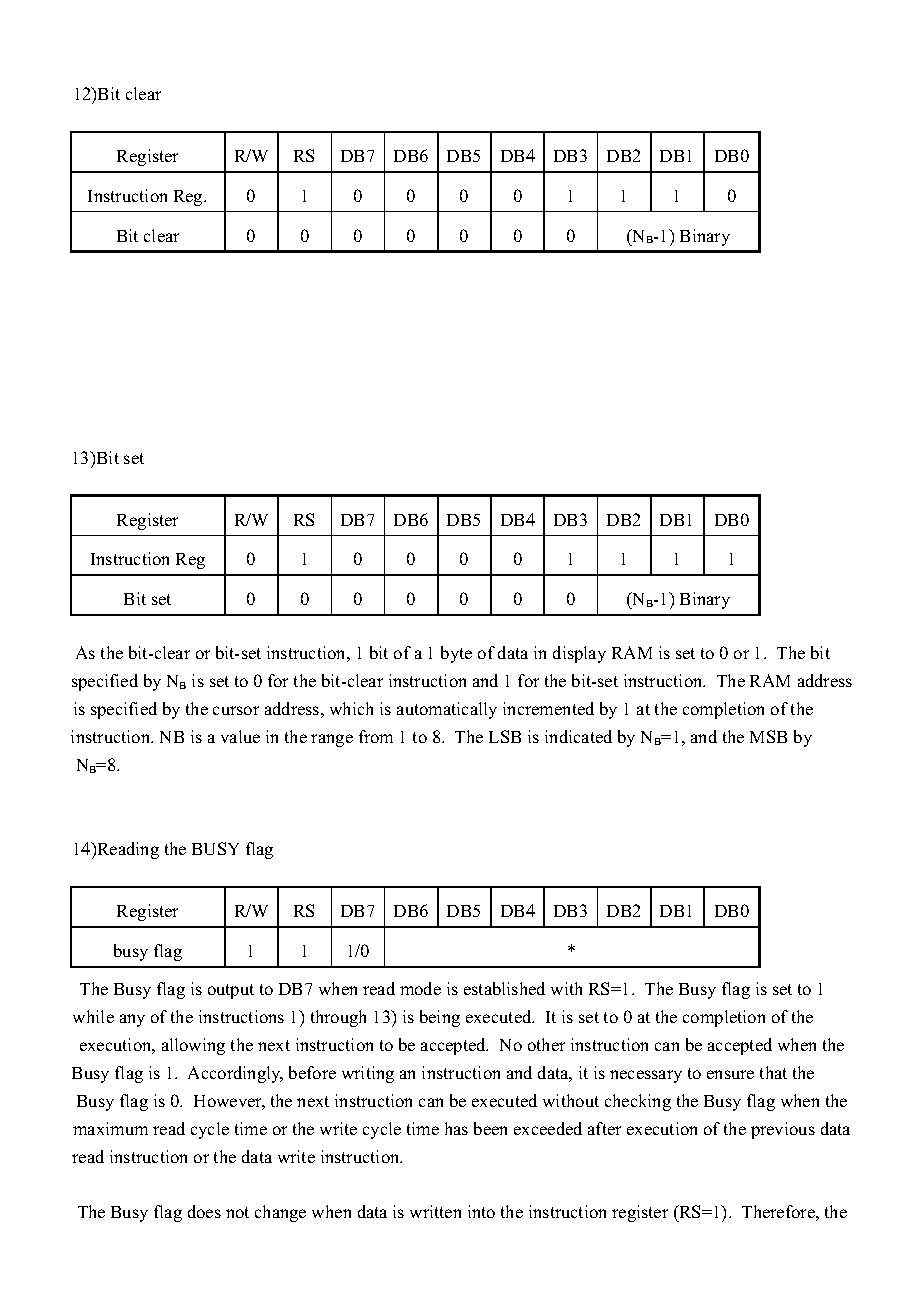  What do you see at coordinates (376, 736) in the document?
I see `from` at bounding box center [376, 736].
